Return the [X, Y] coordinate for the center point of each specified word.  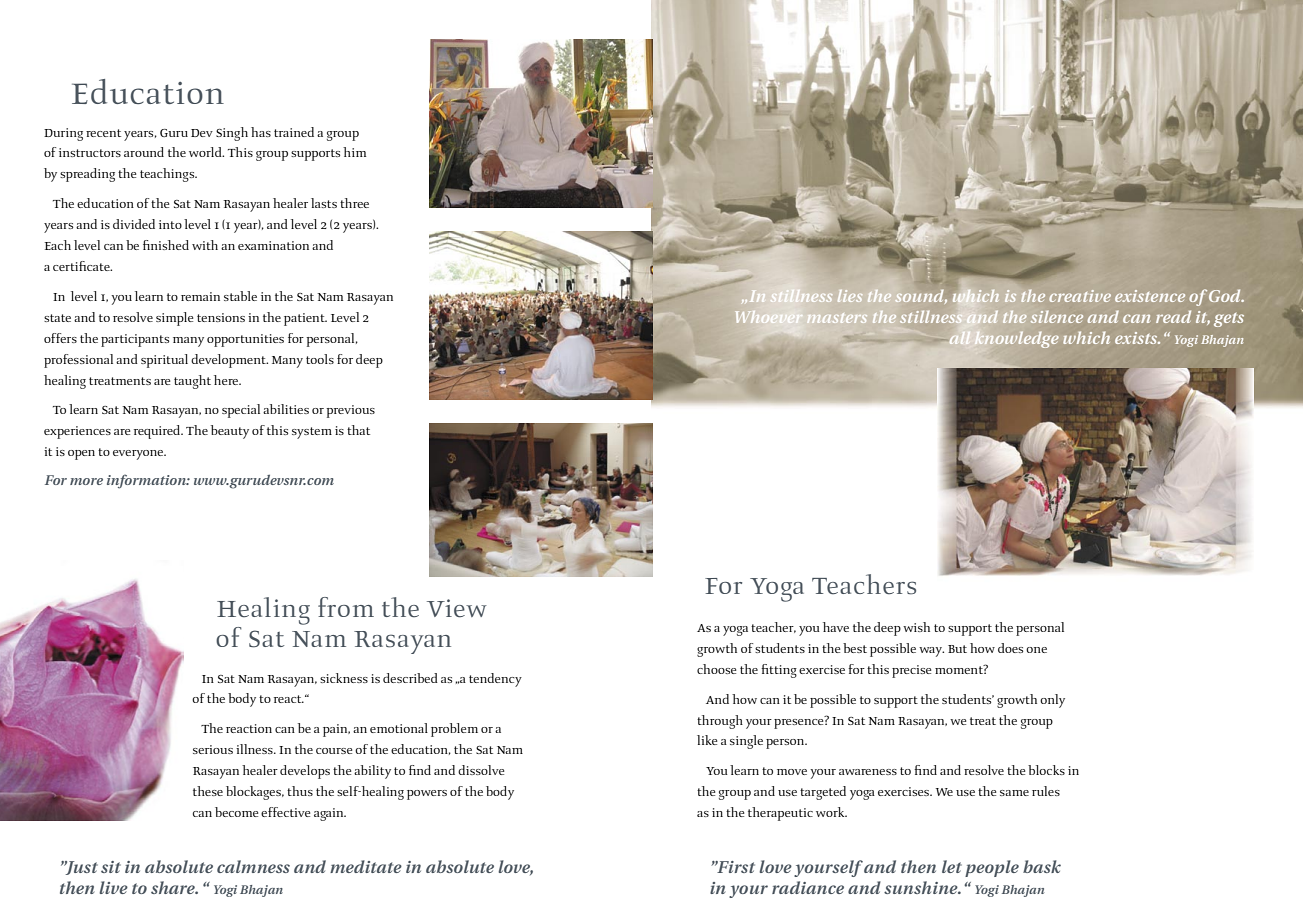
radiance [808, 887]
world [206, 152]
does [1010, 648]
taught [192, 382]
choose [717, 669]
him [354, 152]
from [346, 607]
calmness [253, 866]
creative [1080, 296]
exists [1137, 338]
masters [837, 318]
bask [1042, 866]
